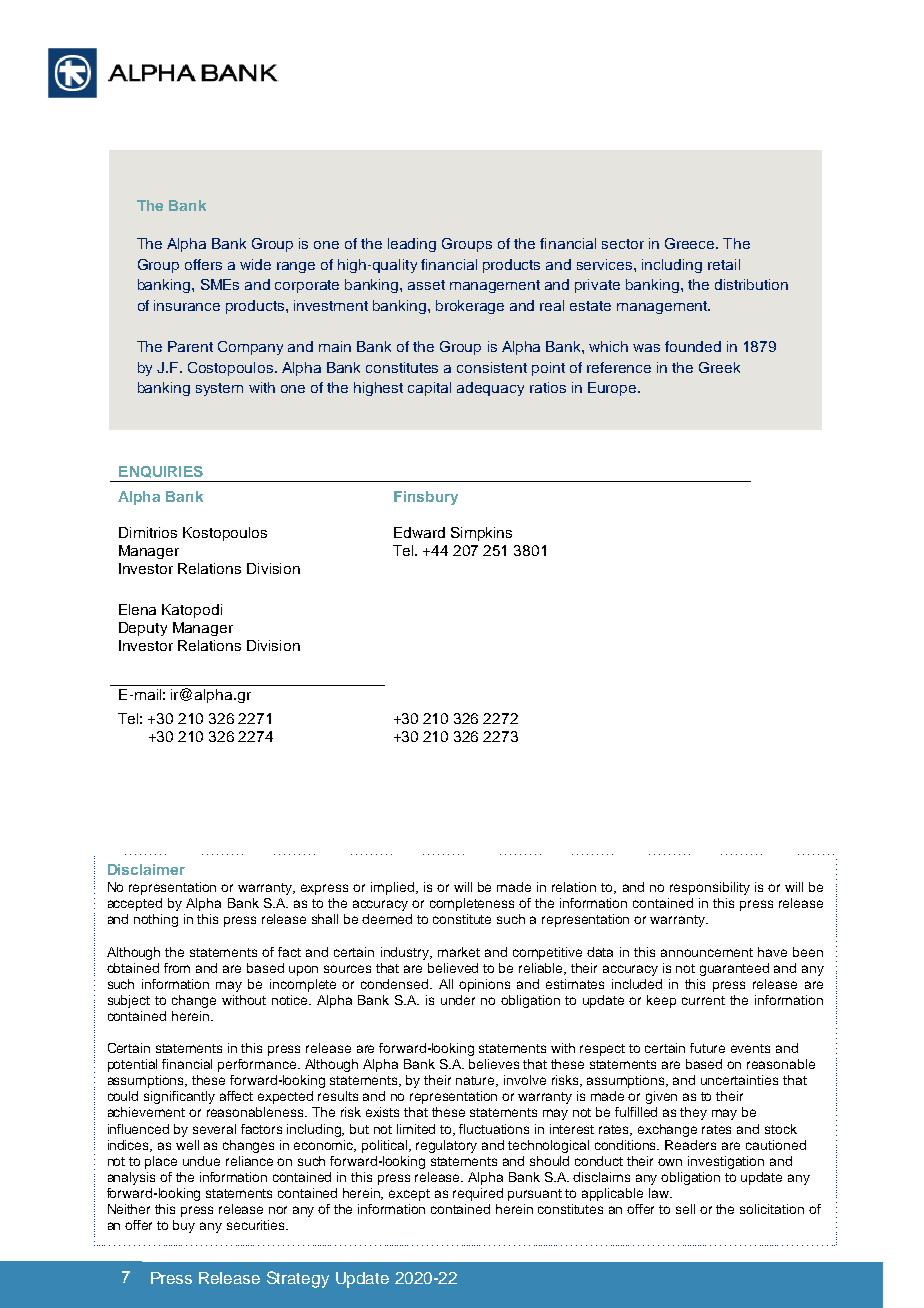 Image resolution: width=924 pixels, height=1308 pixels. What do you see at coordinates (392, 888) in the screenshot?
I see `implied` at bounding box center [392, 888].
